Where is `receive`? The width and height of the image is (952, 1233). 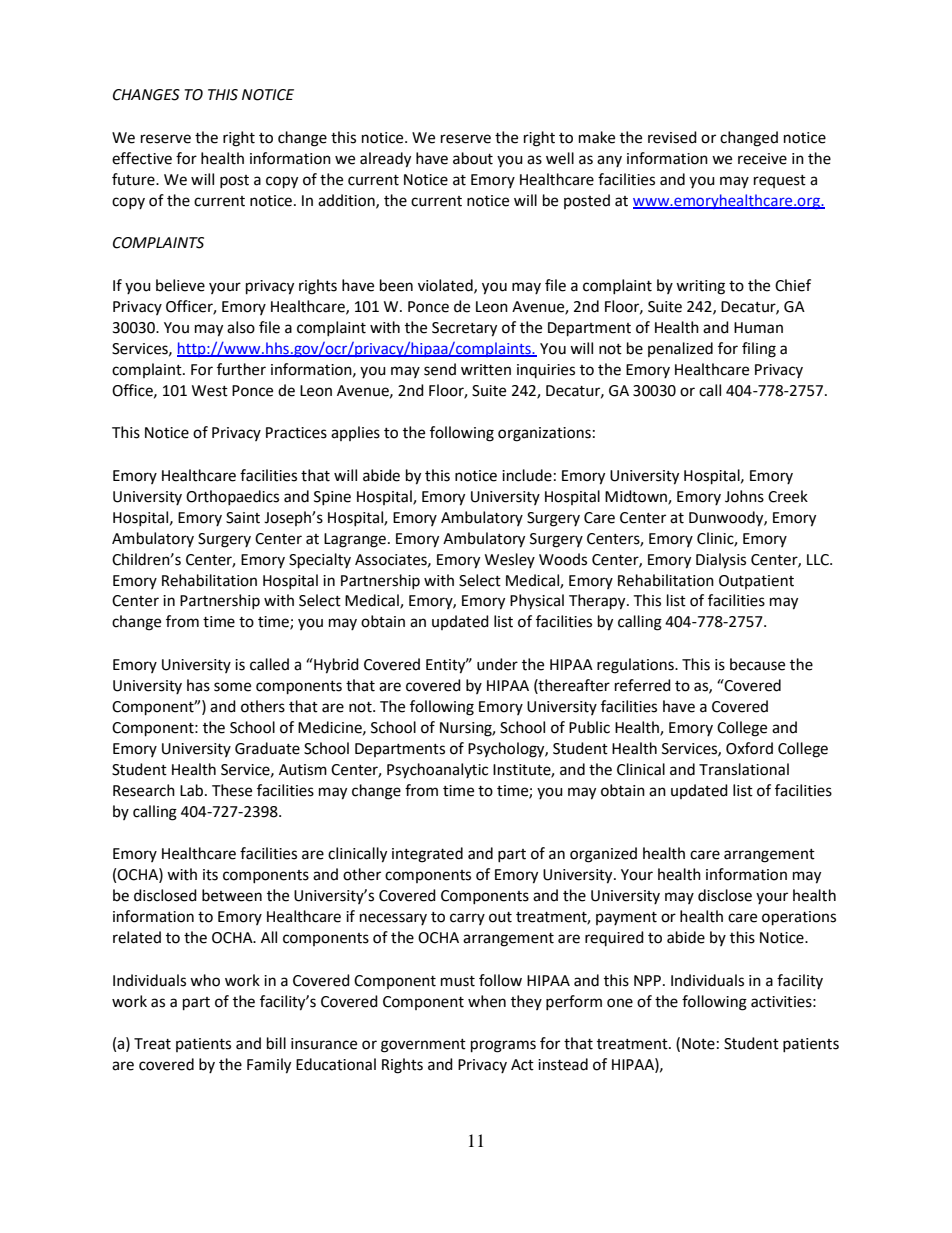 receive is located at coordinates (762, 159).
